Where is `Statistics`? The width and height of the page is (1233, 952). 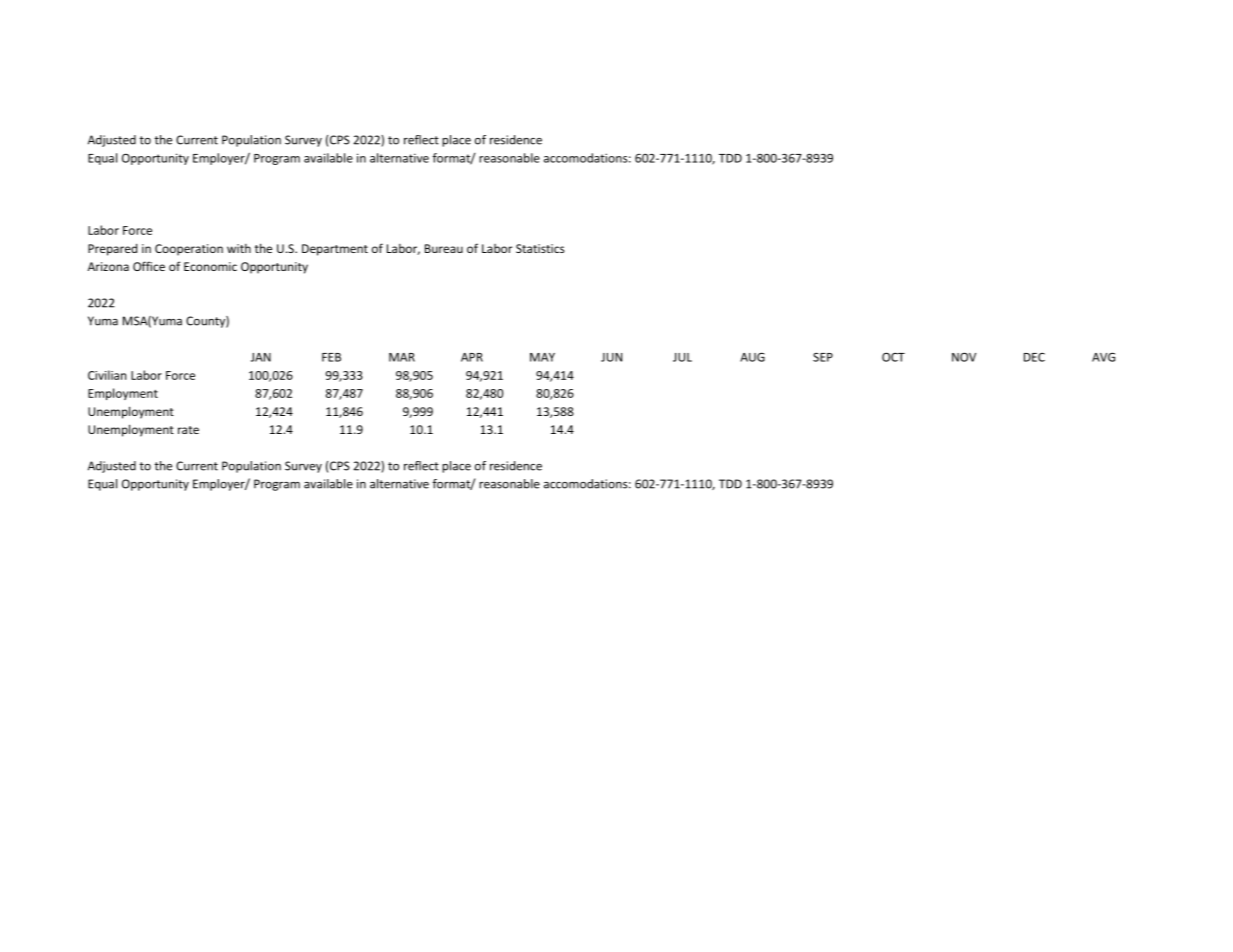
Statistics is located at coordinates (540, 248).
